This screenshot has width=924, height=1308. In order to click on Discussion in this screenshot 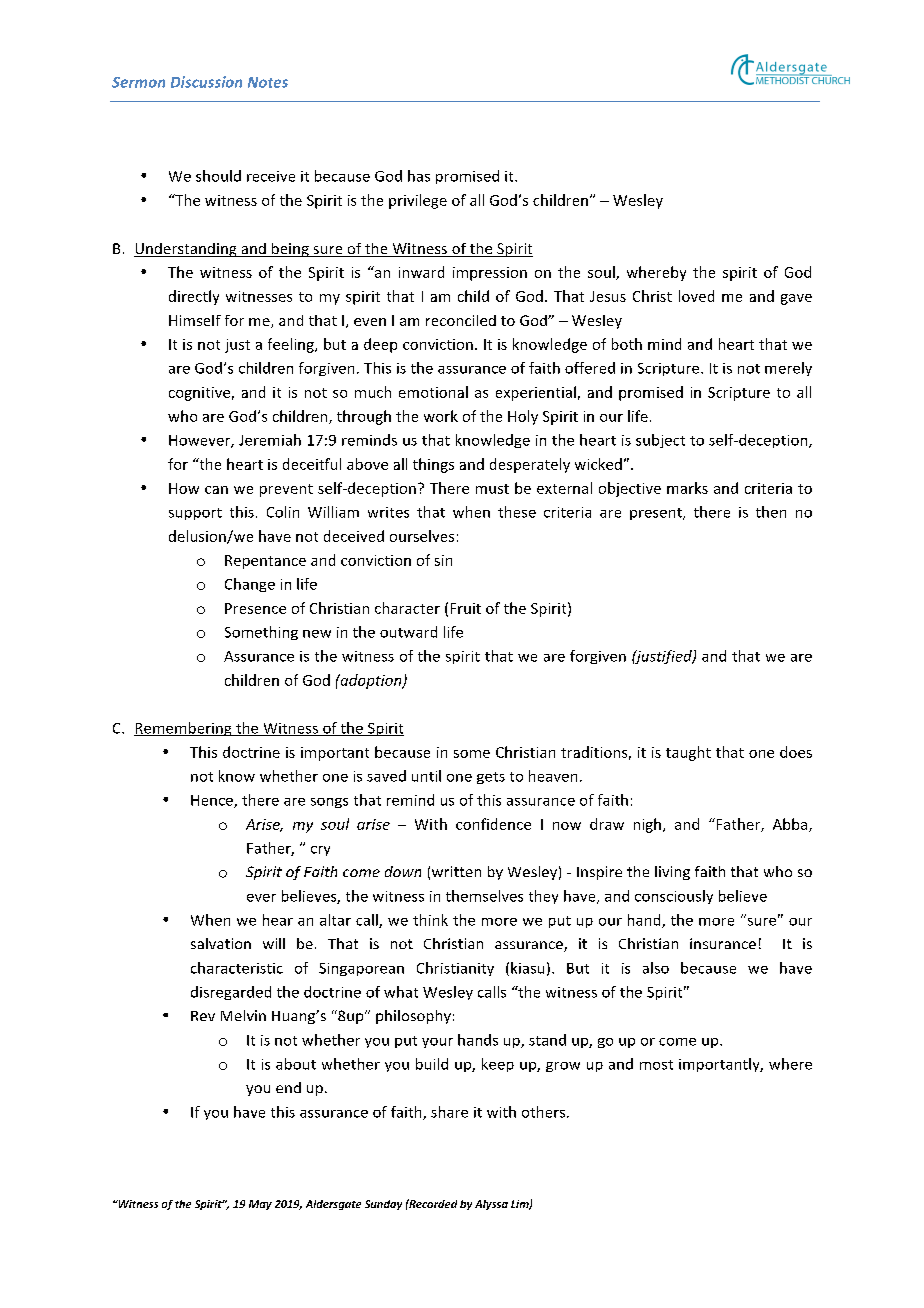, I will do `click(206, 82)`.
